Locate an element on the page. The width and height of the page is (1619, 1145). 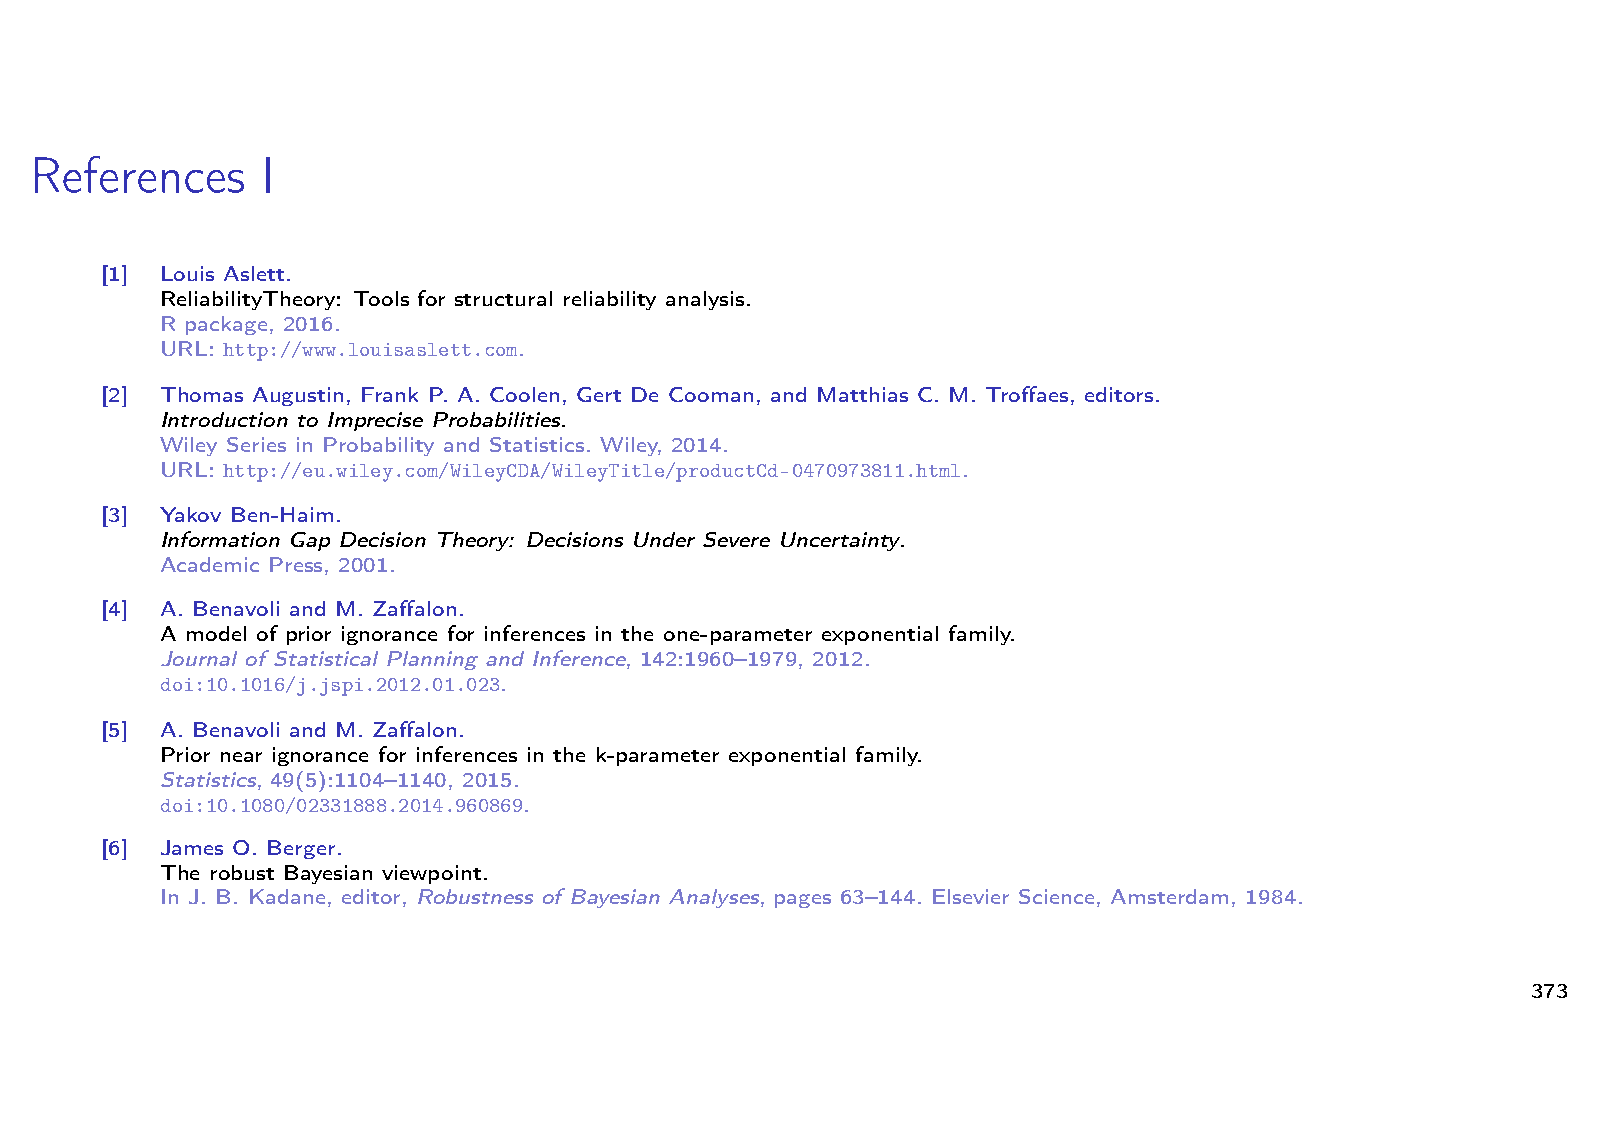
Gert is located at coordinates (599, 394).
